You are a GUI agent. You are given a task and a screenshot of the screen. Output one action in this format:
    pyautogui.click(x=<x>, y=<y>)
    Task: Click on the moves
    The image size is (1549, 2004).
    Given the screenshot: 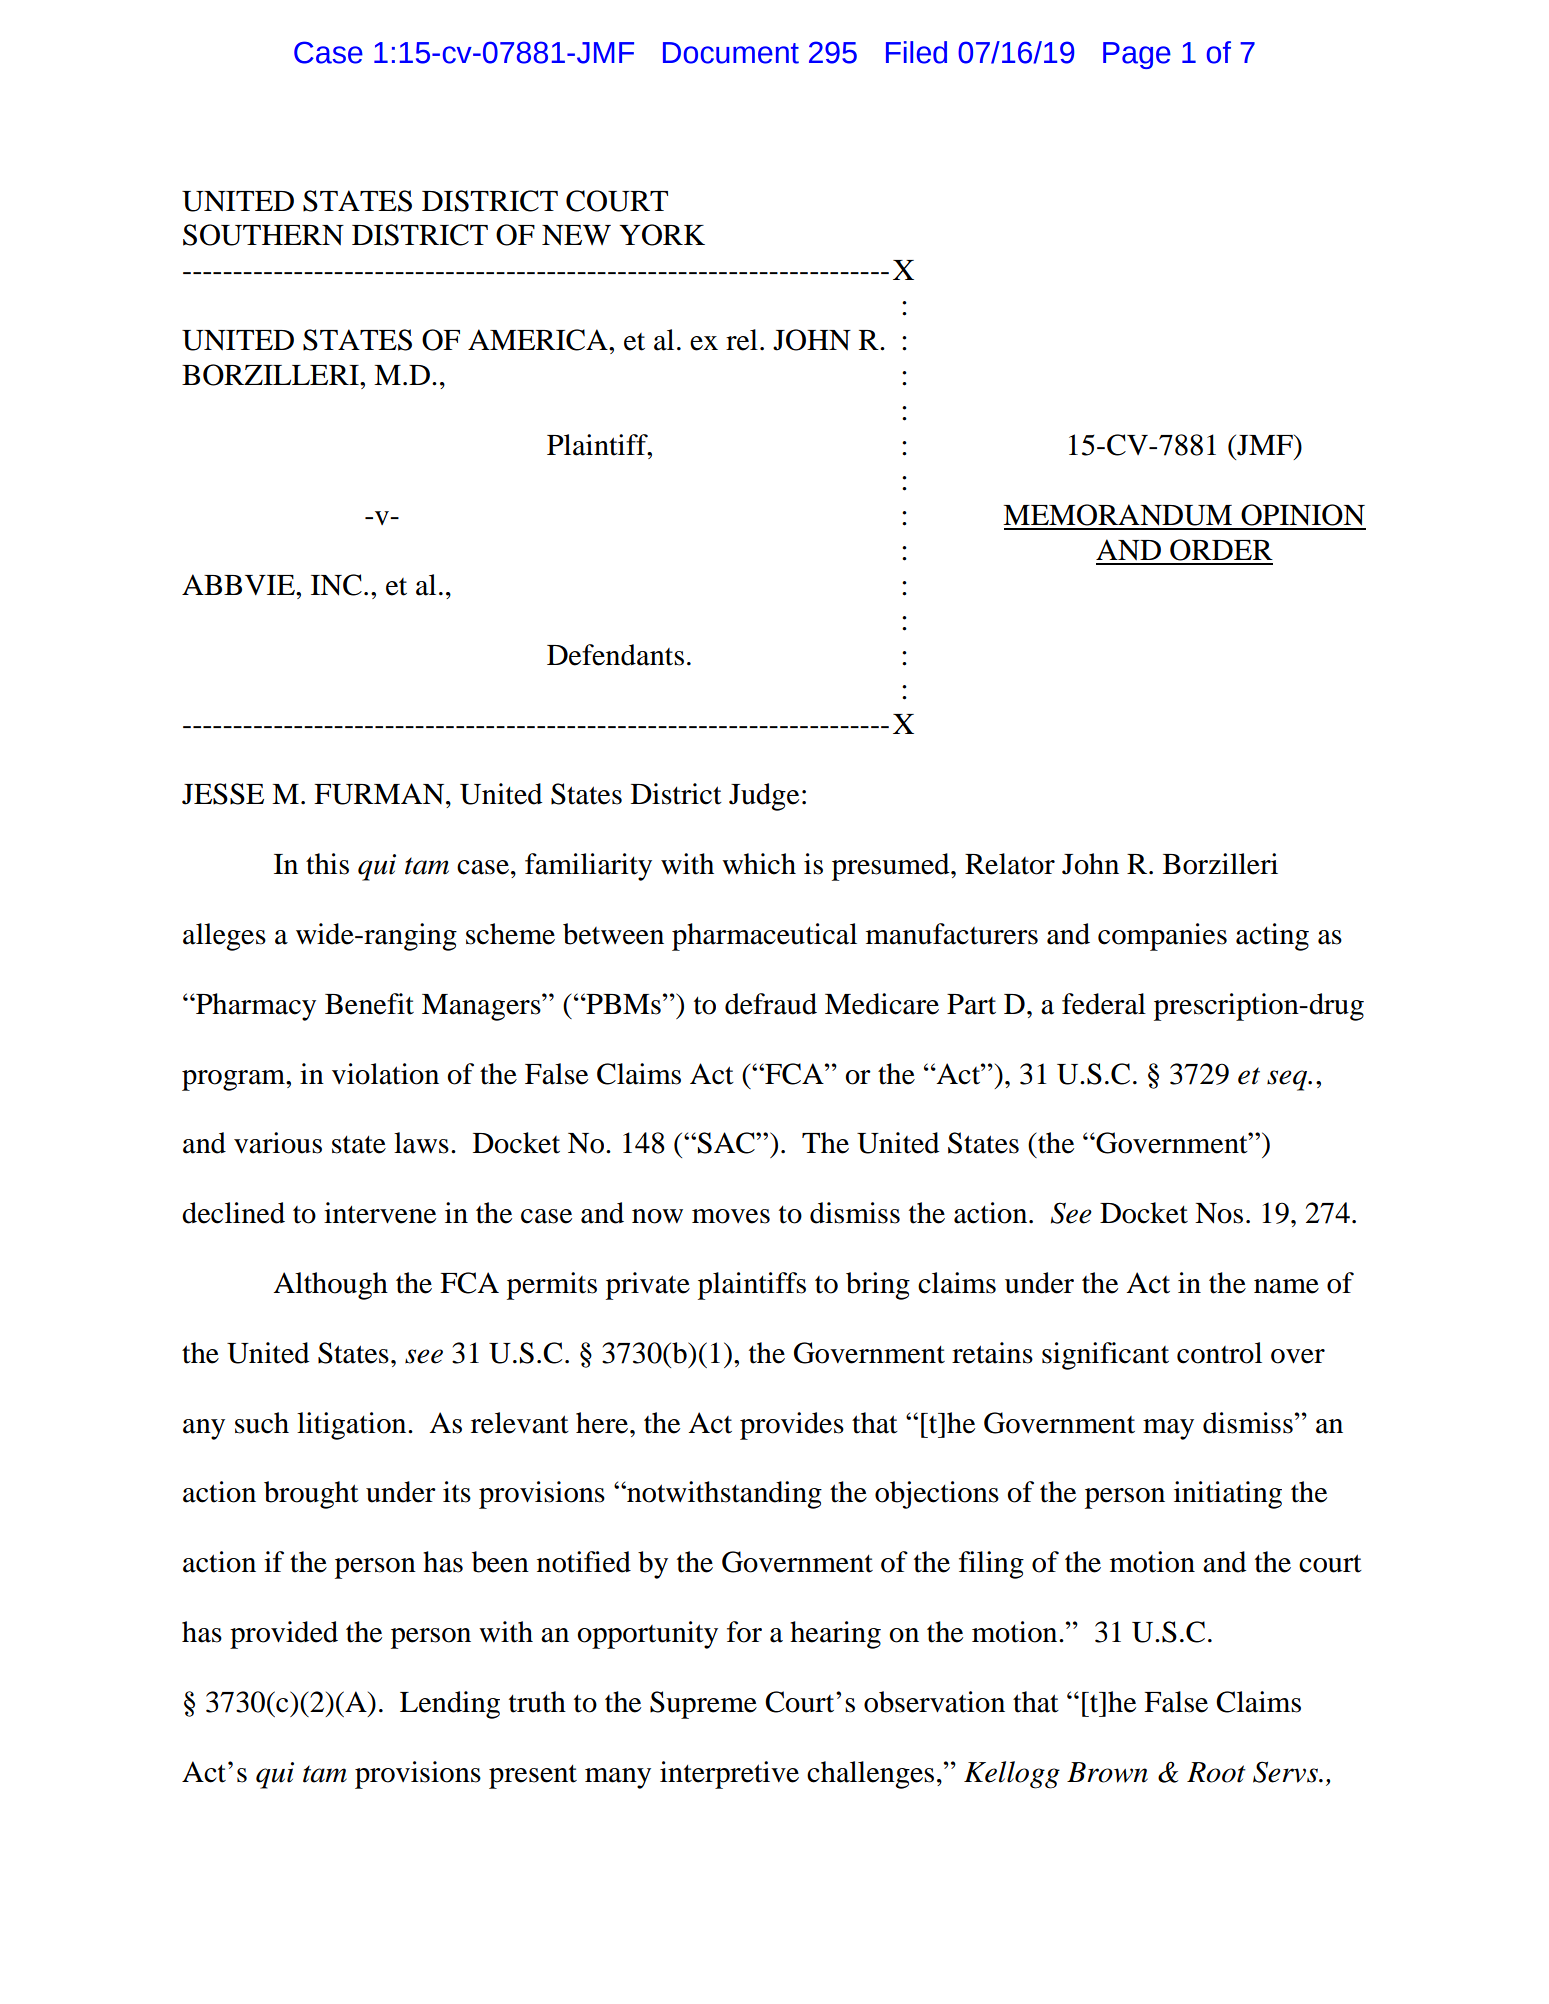 What is the action you would take?
    pyautogui.click(x=731, y=1216)
